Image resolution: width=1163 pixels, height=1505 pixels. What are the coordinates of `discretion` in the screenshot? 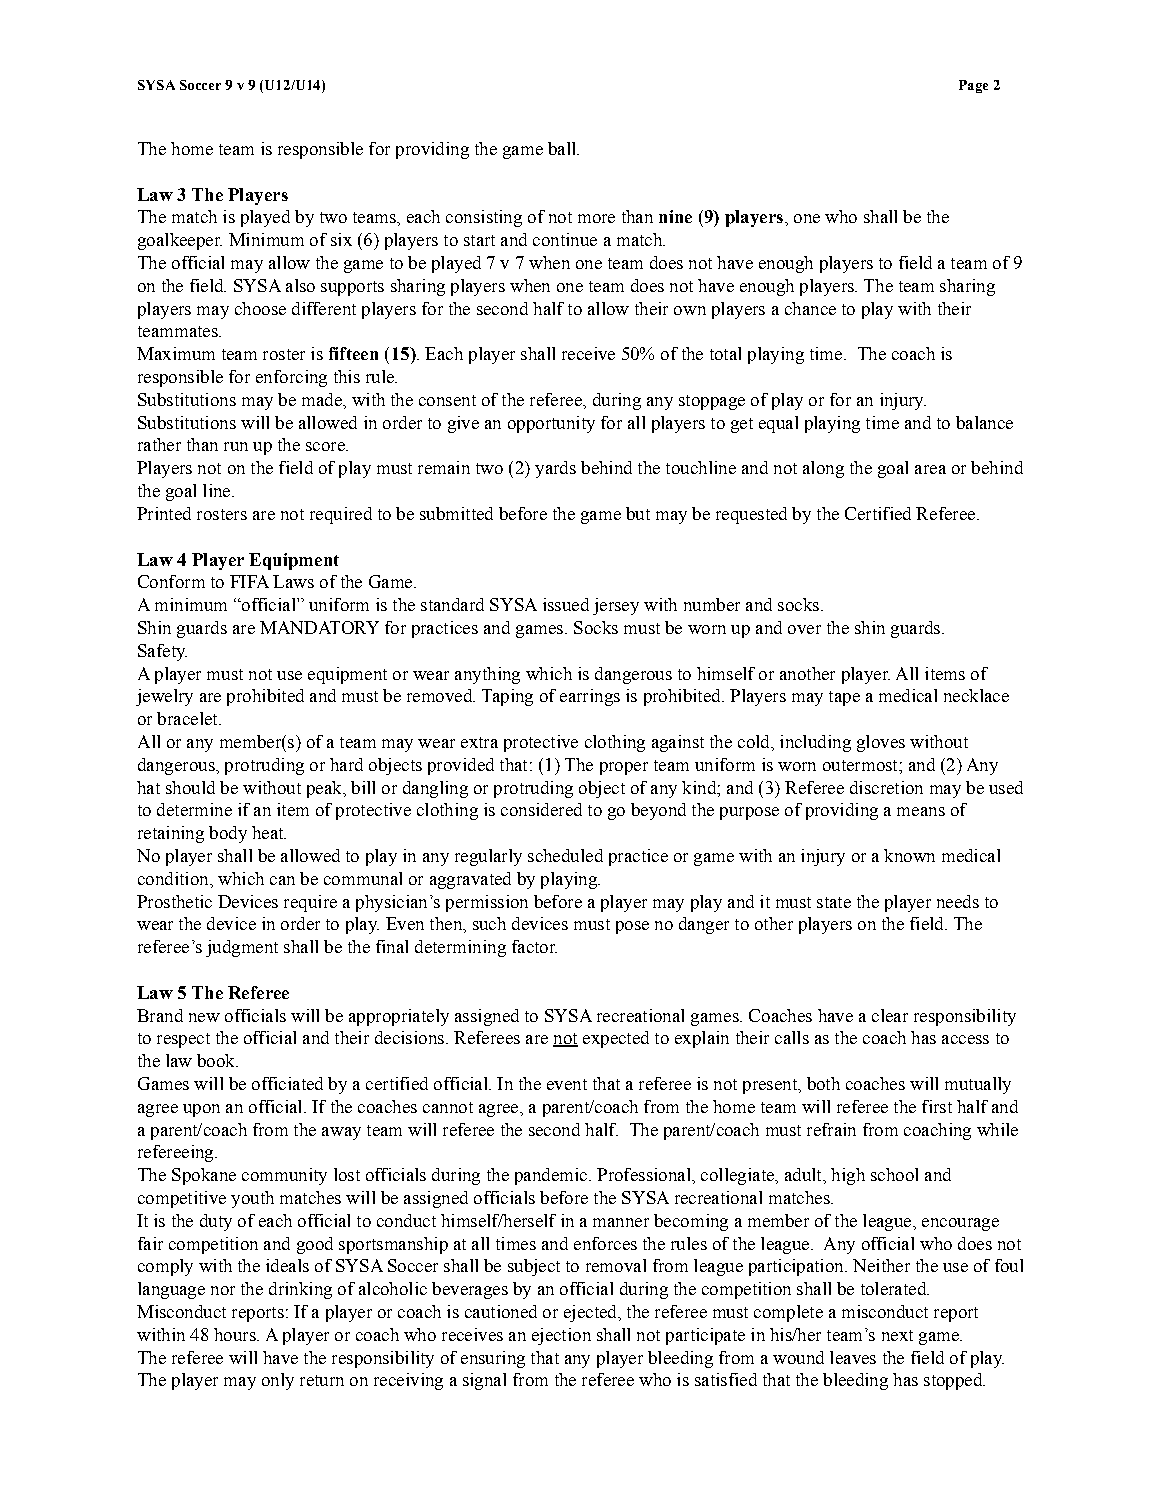 It's located at (886, 787).
